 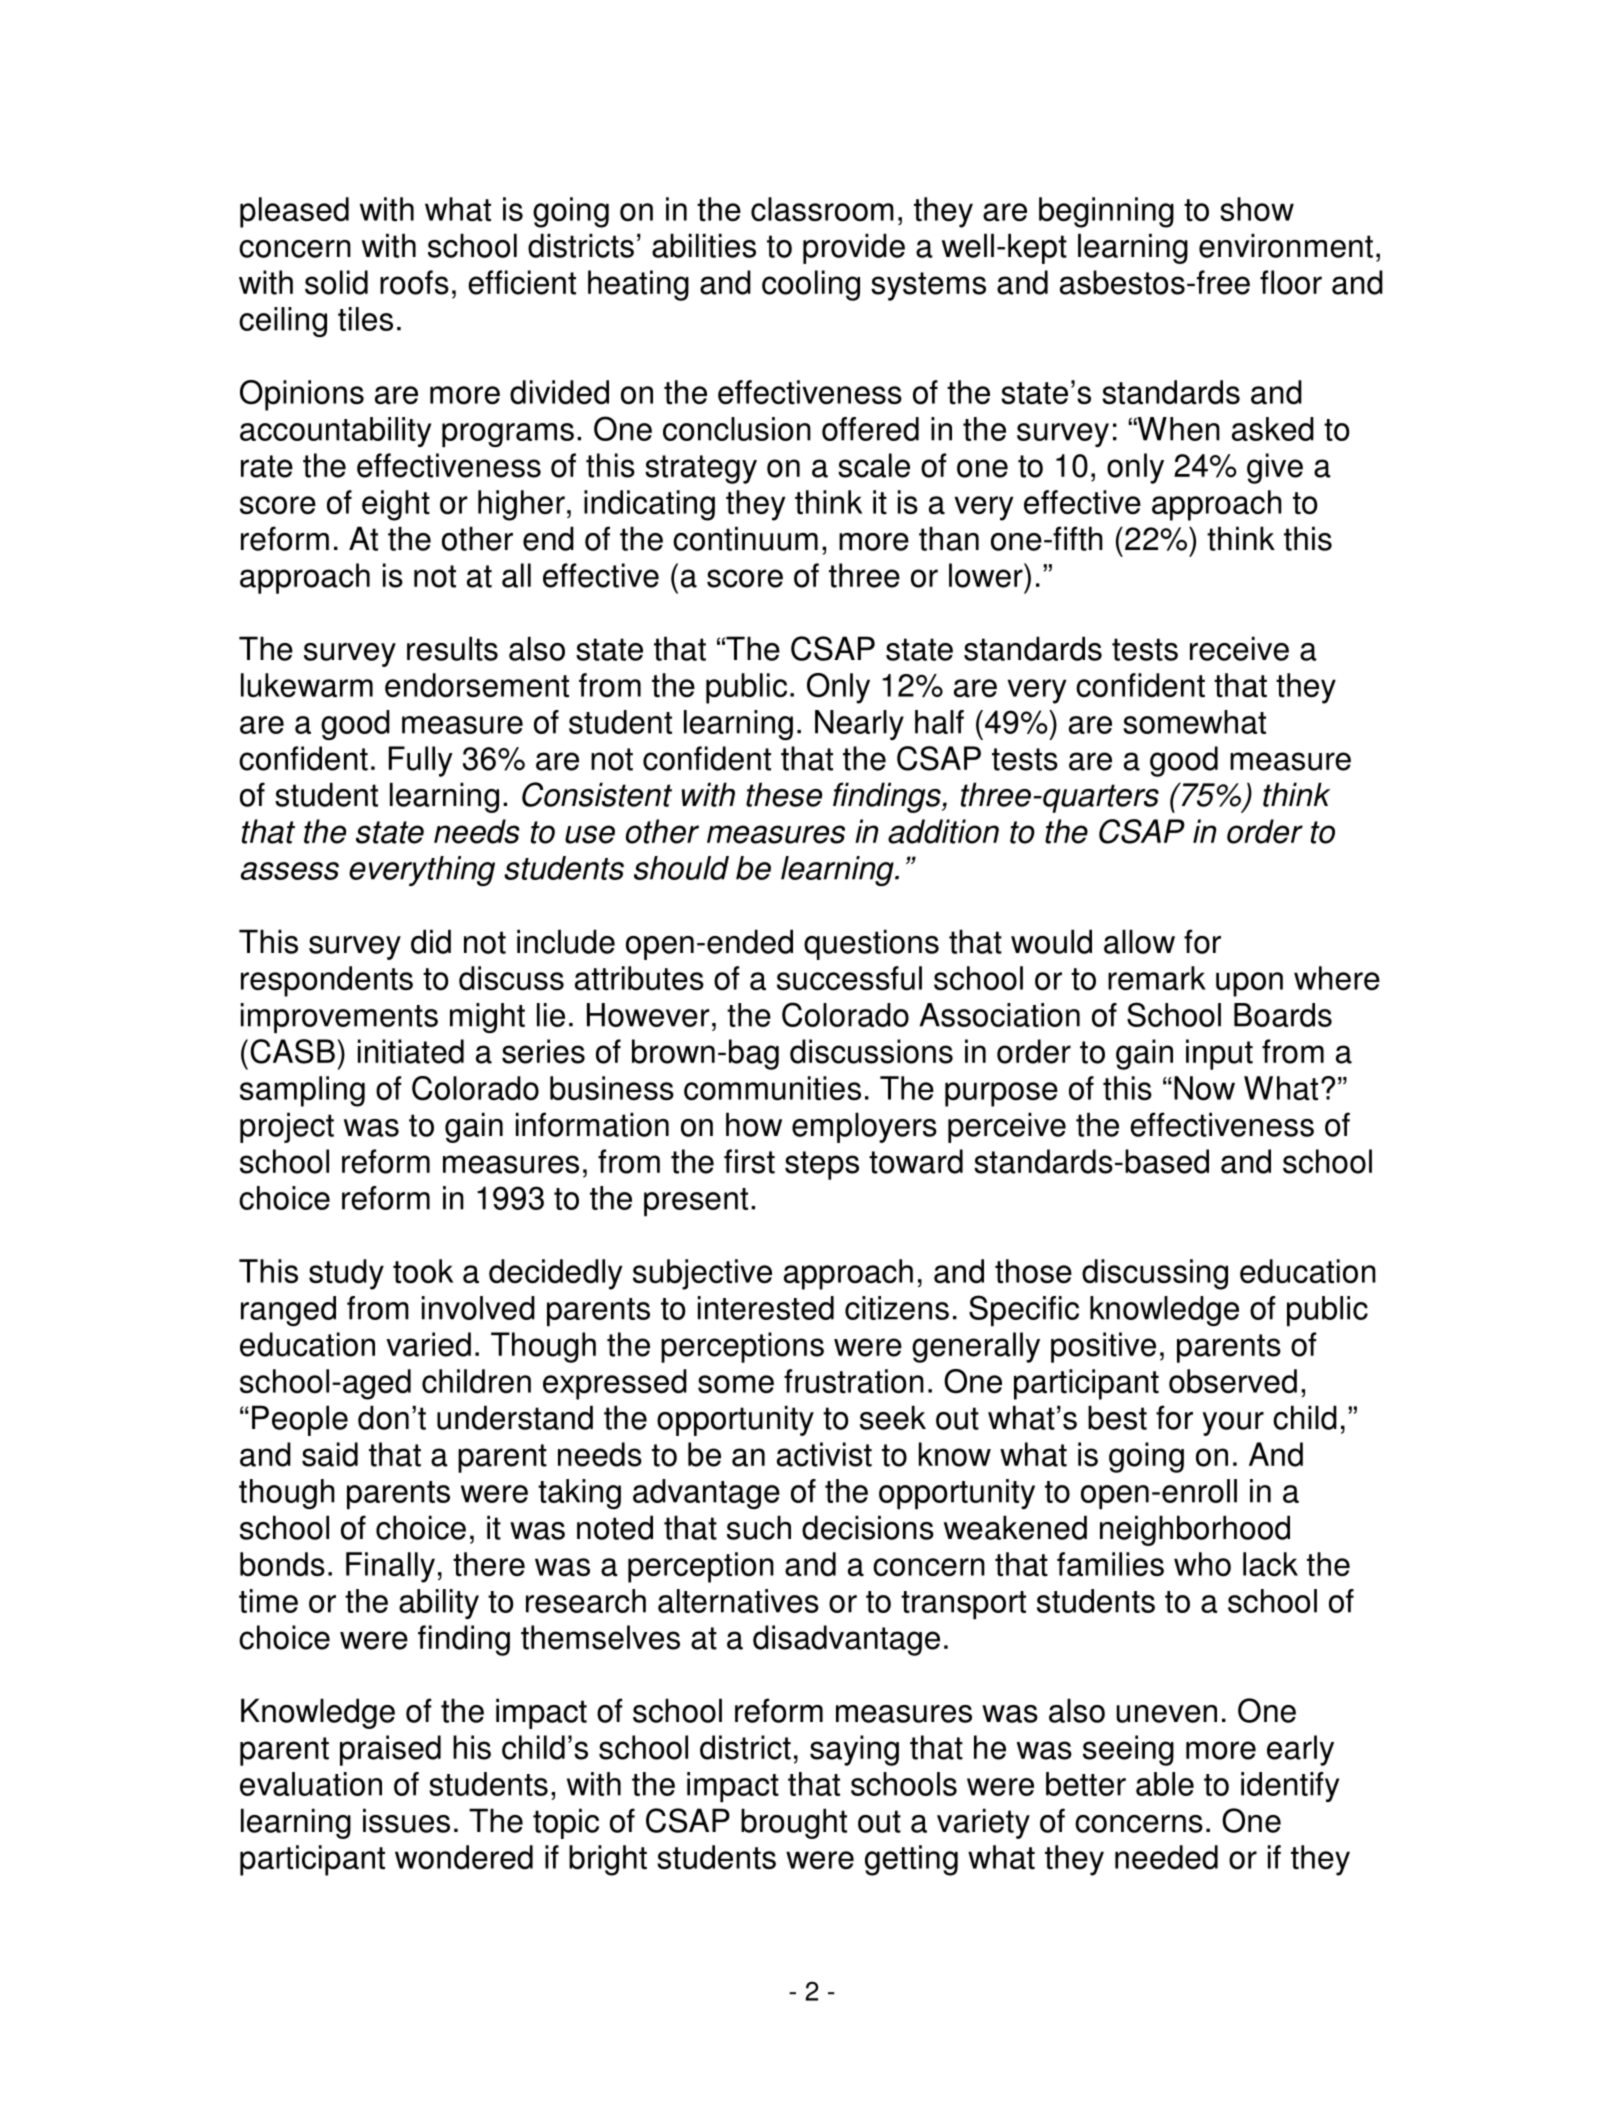 I want to click on cooling, so click(x=811, y=285).
